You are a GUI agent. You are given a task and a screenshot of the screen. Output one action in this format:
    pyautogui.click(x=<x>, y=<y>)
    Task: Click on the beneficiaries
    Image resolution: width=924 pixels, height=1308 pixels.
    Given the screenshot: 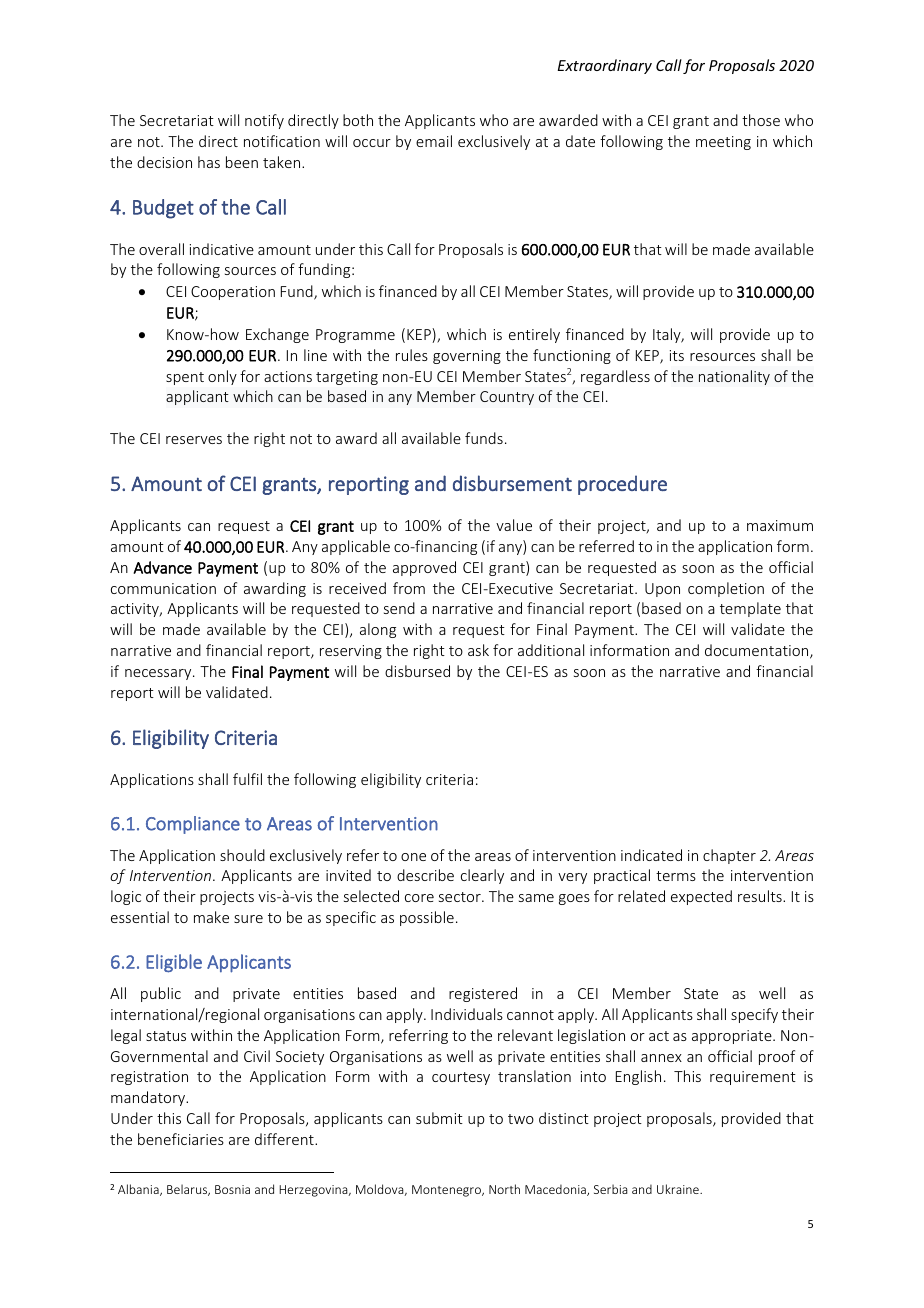 What is the action you would take?
    pyautogui.click(x=181, y=1139)
